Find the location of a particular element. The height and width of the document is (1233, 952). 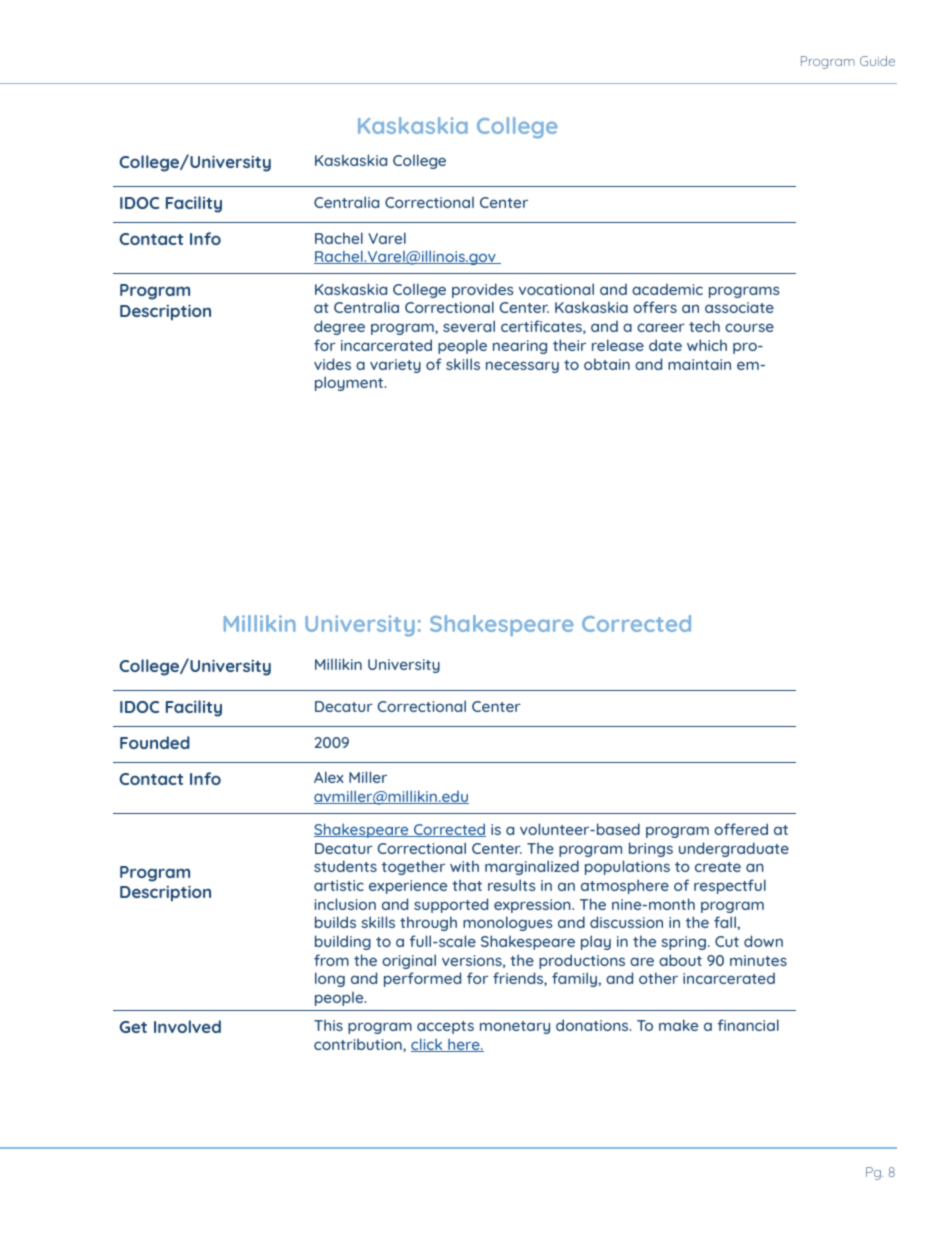

variety is located at coordinates (395, 366).
